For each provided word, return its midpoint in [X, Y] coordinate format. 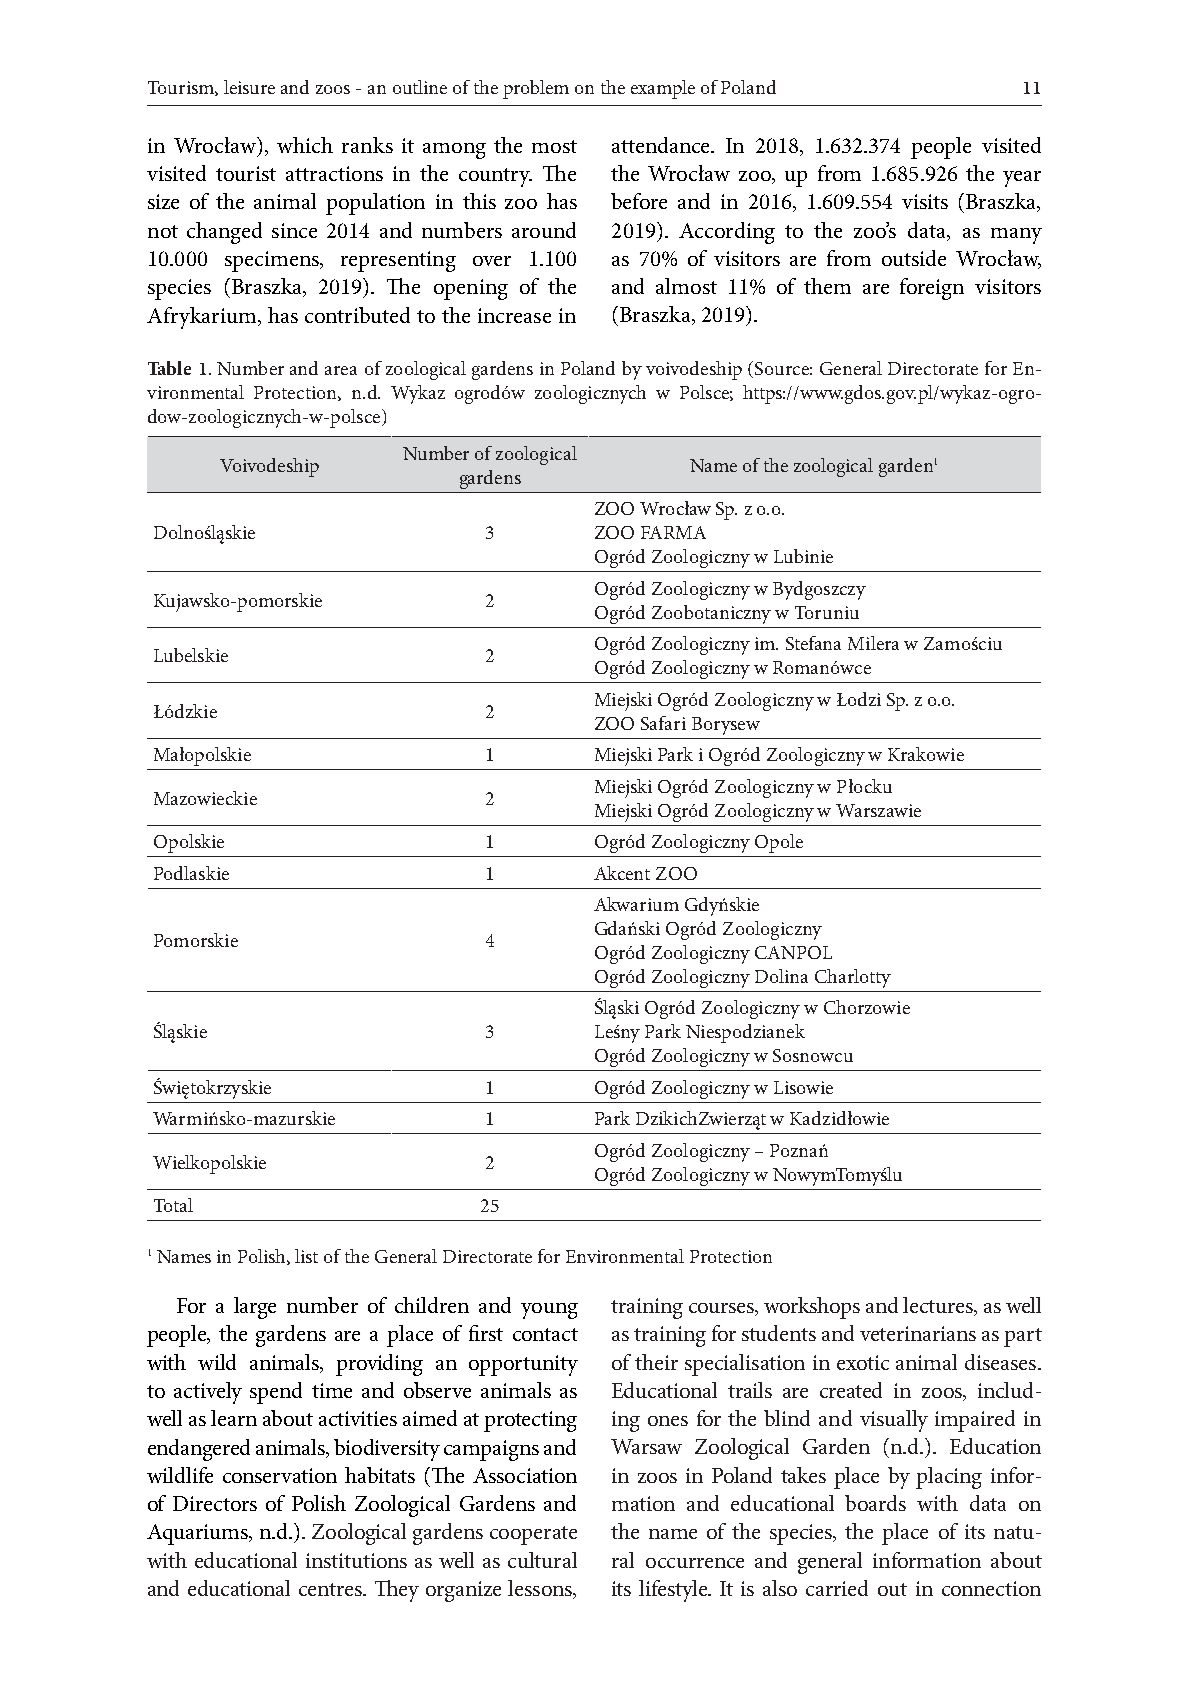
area [341, 370]
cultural [542, 1560]
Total [173, 1205]
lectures [939, 1306]
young [549, 1311]
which [305, 145]
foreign [932, 289]
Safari [663, 723]
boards [875, 1503]
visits [925, 201]
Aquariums [198, 1534]
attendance [662, 145]
